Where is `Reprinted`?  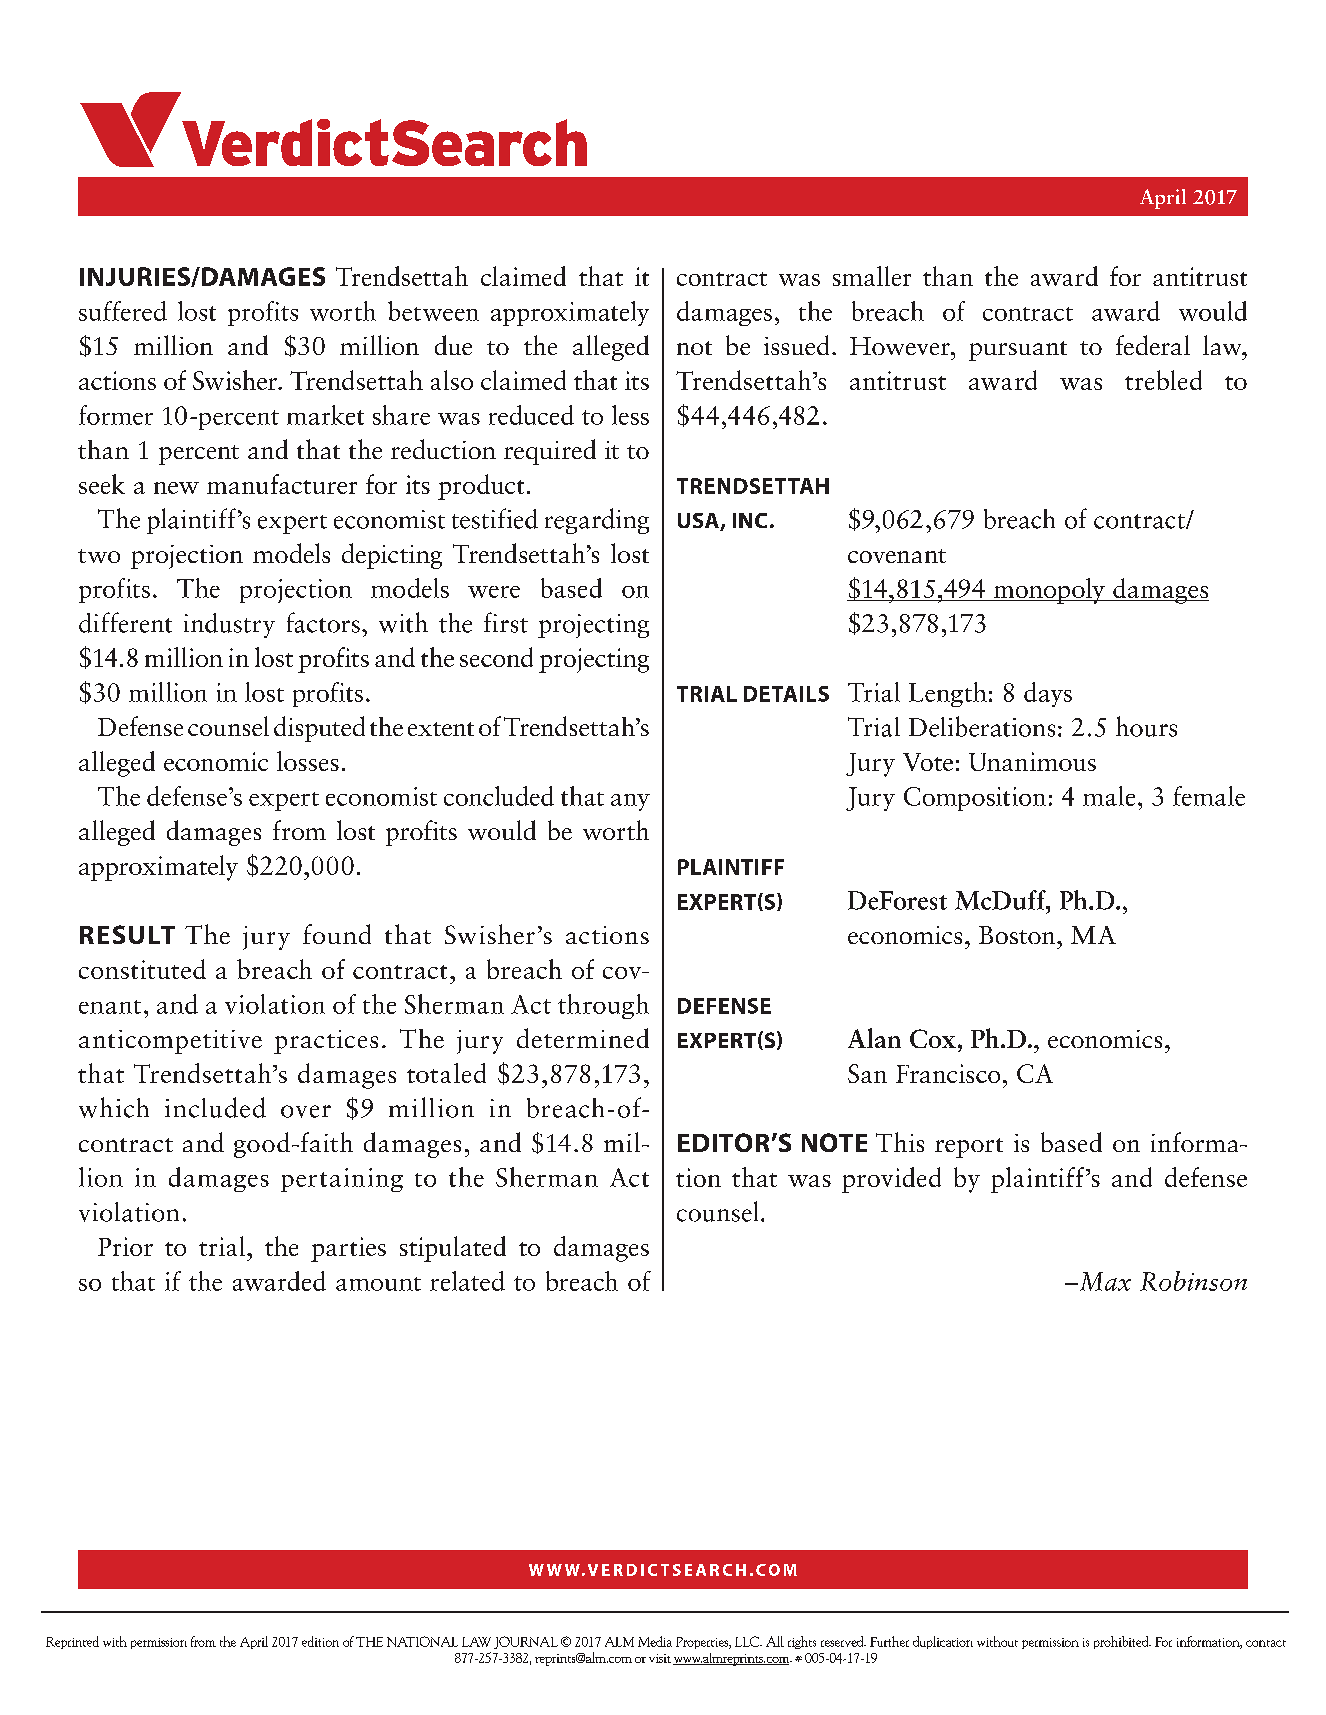 Reprinted is located at coordinates (72, 1642).
